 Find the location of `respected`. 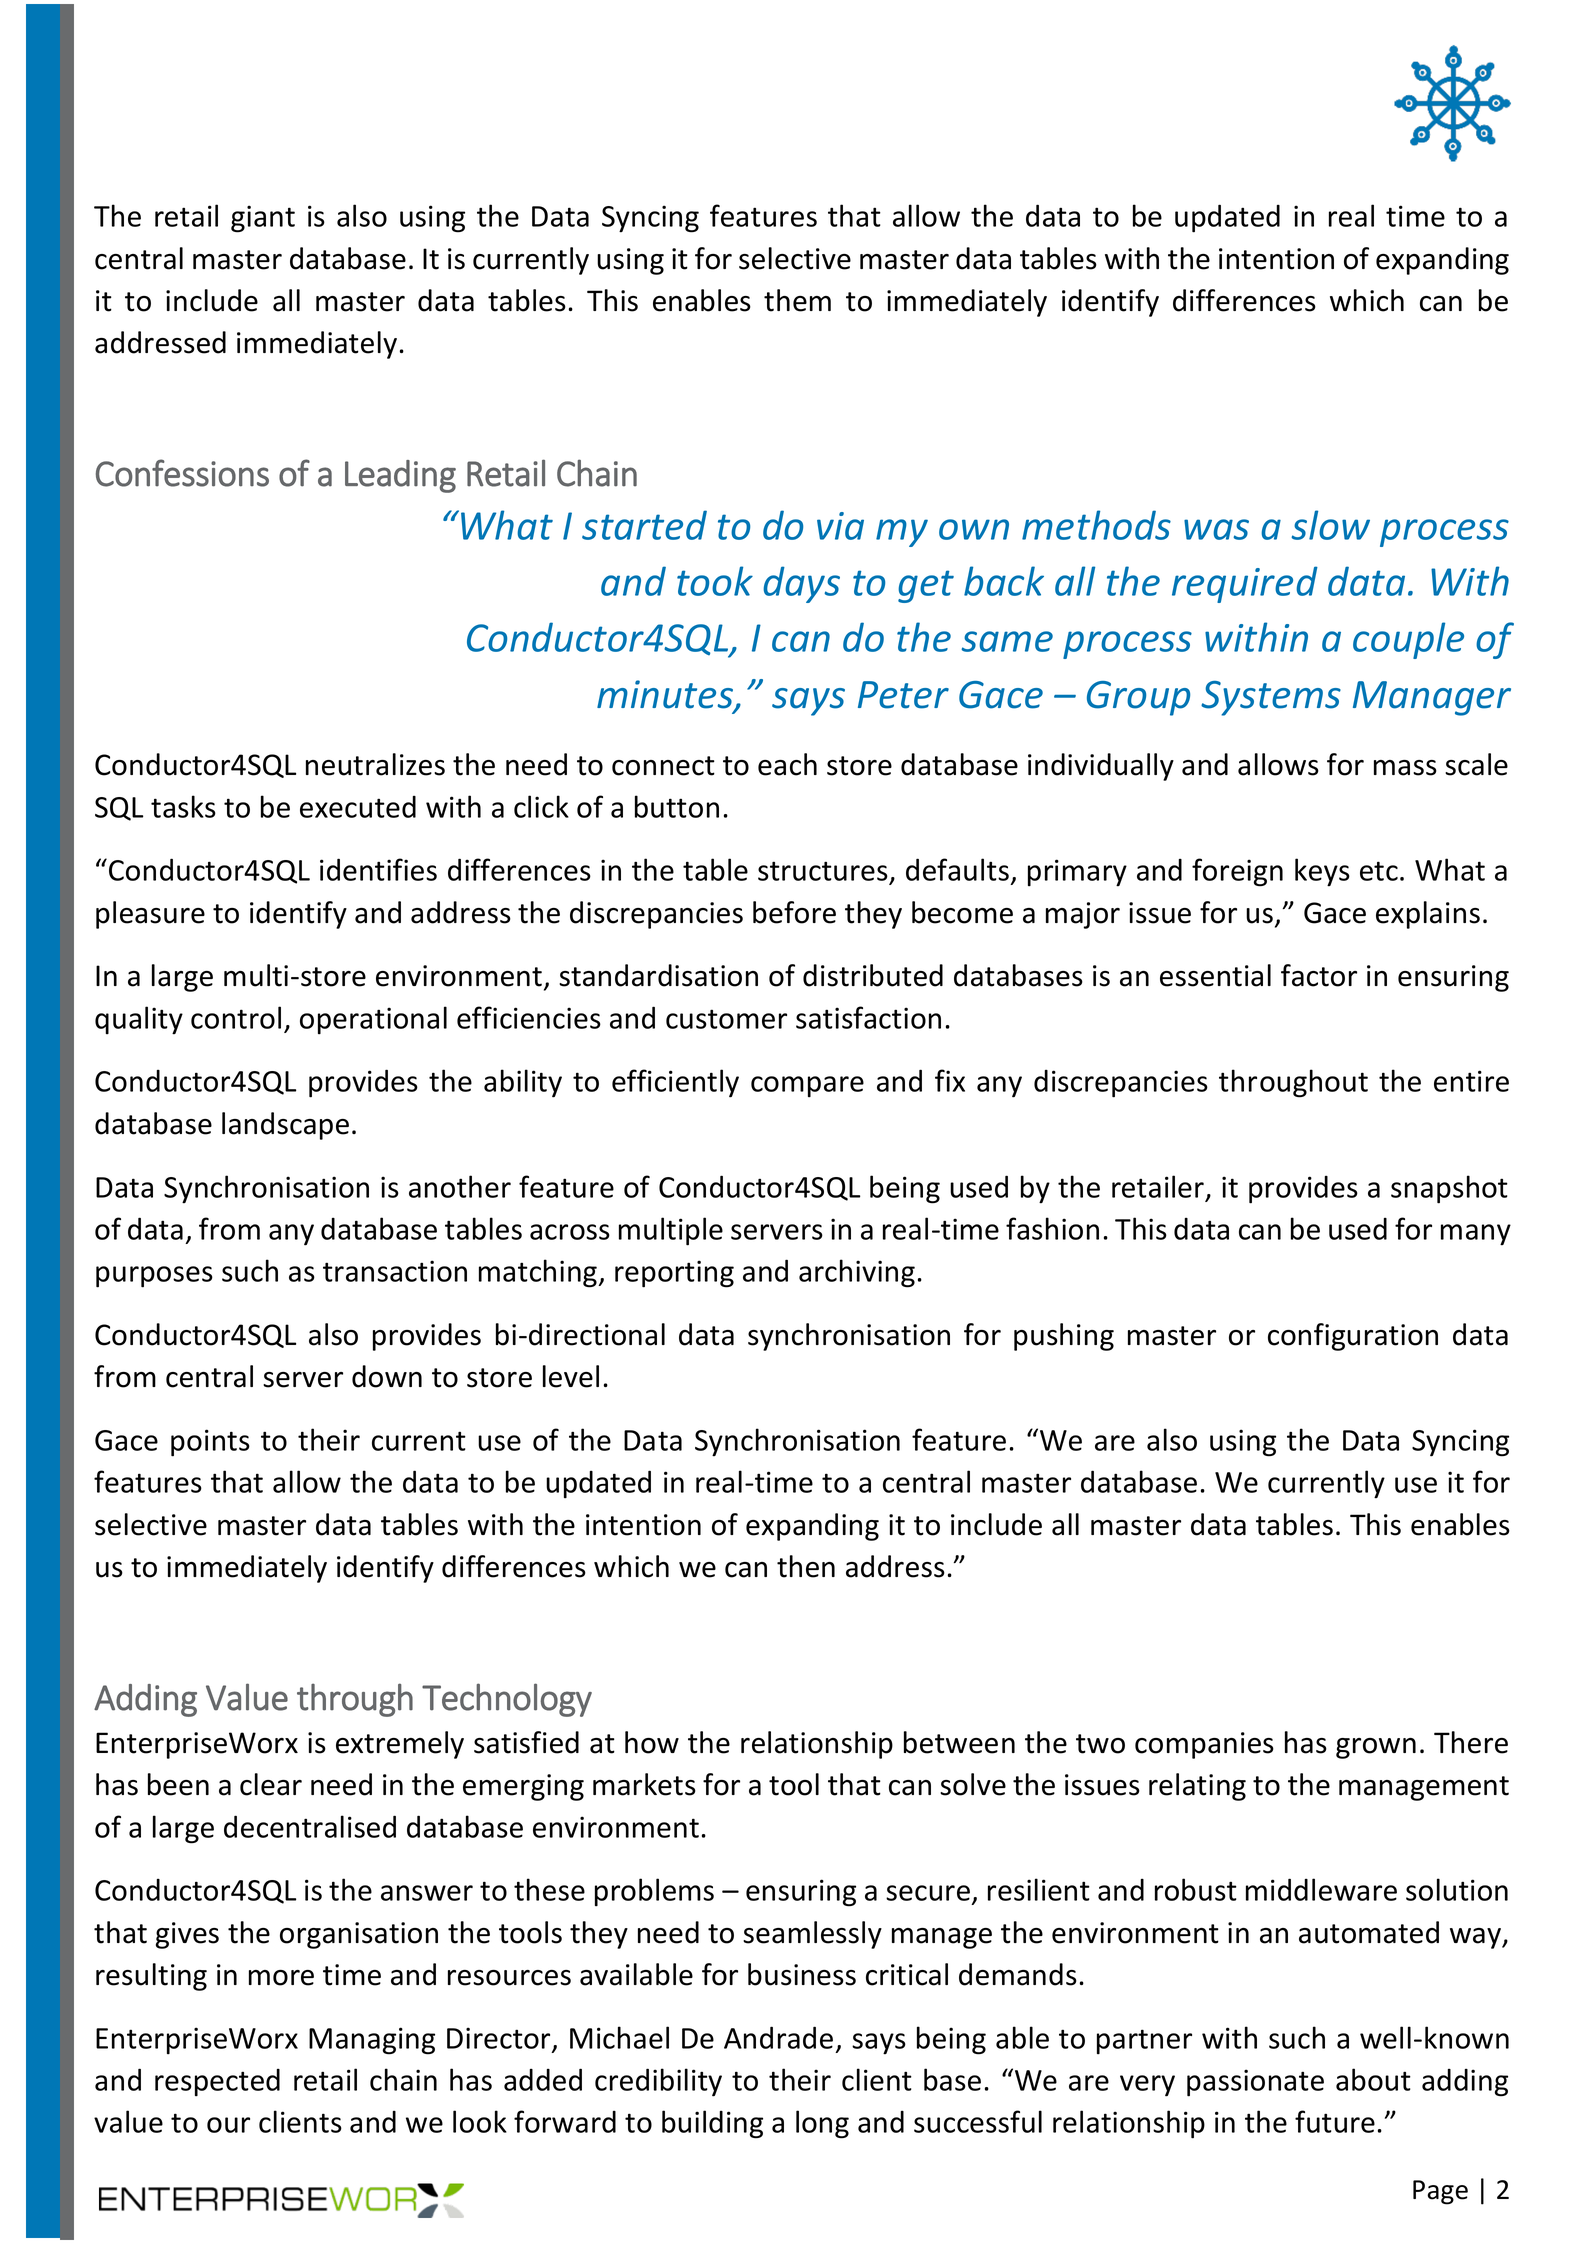

respected is located at coordinates (217, 2082).
